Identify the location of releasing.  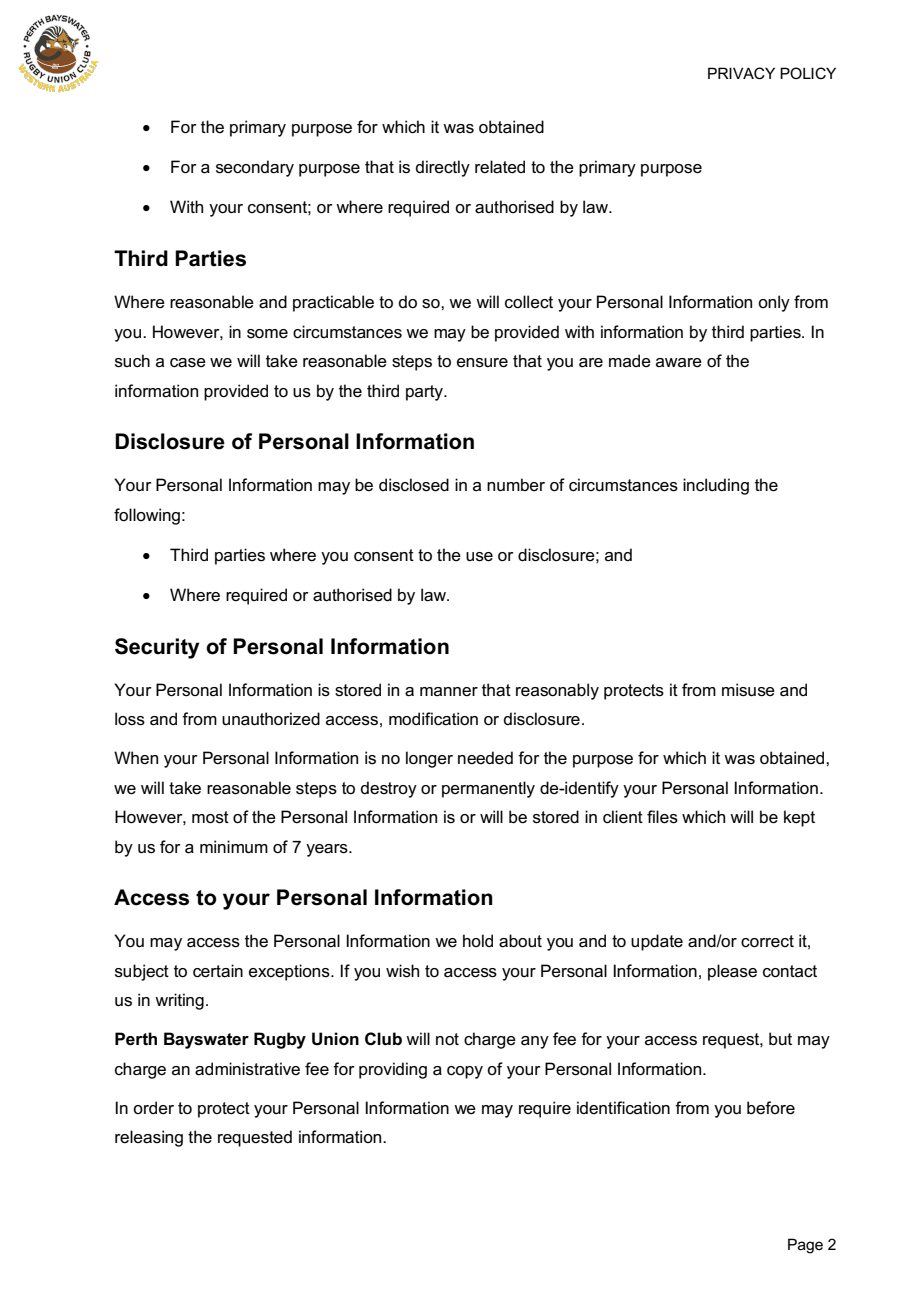
(149, 1138).
